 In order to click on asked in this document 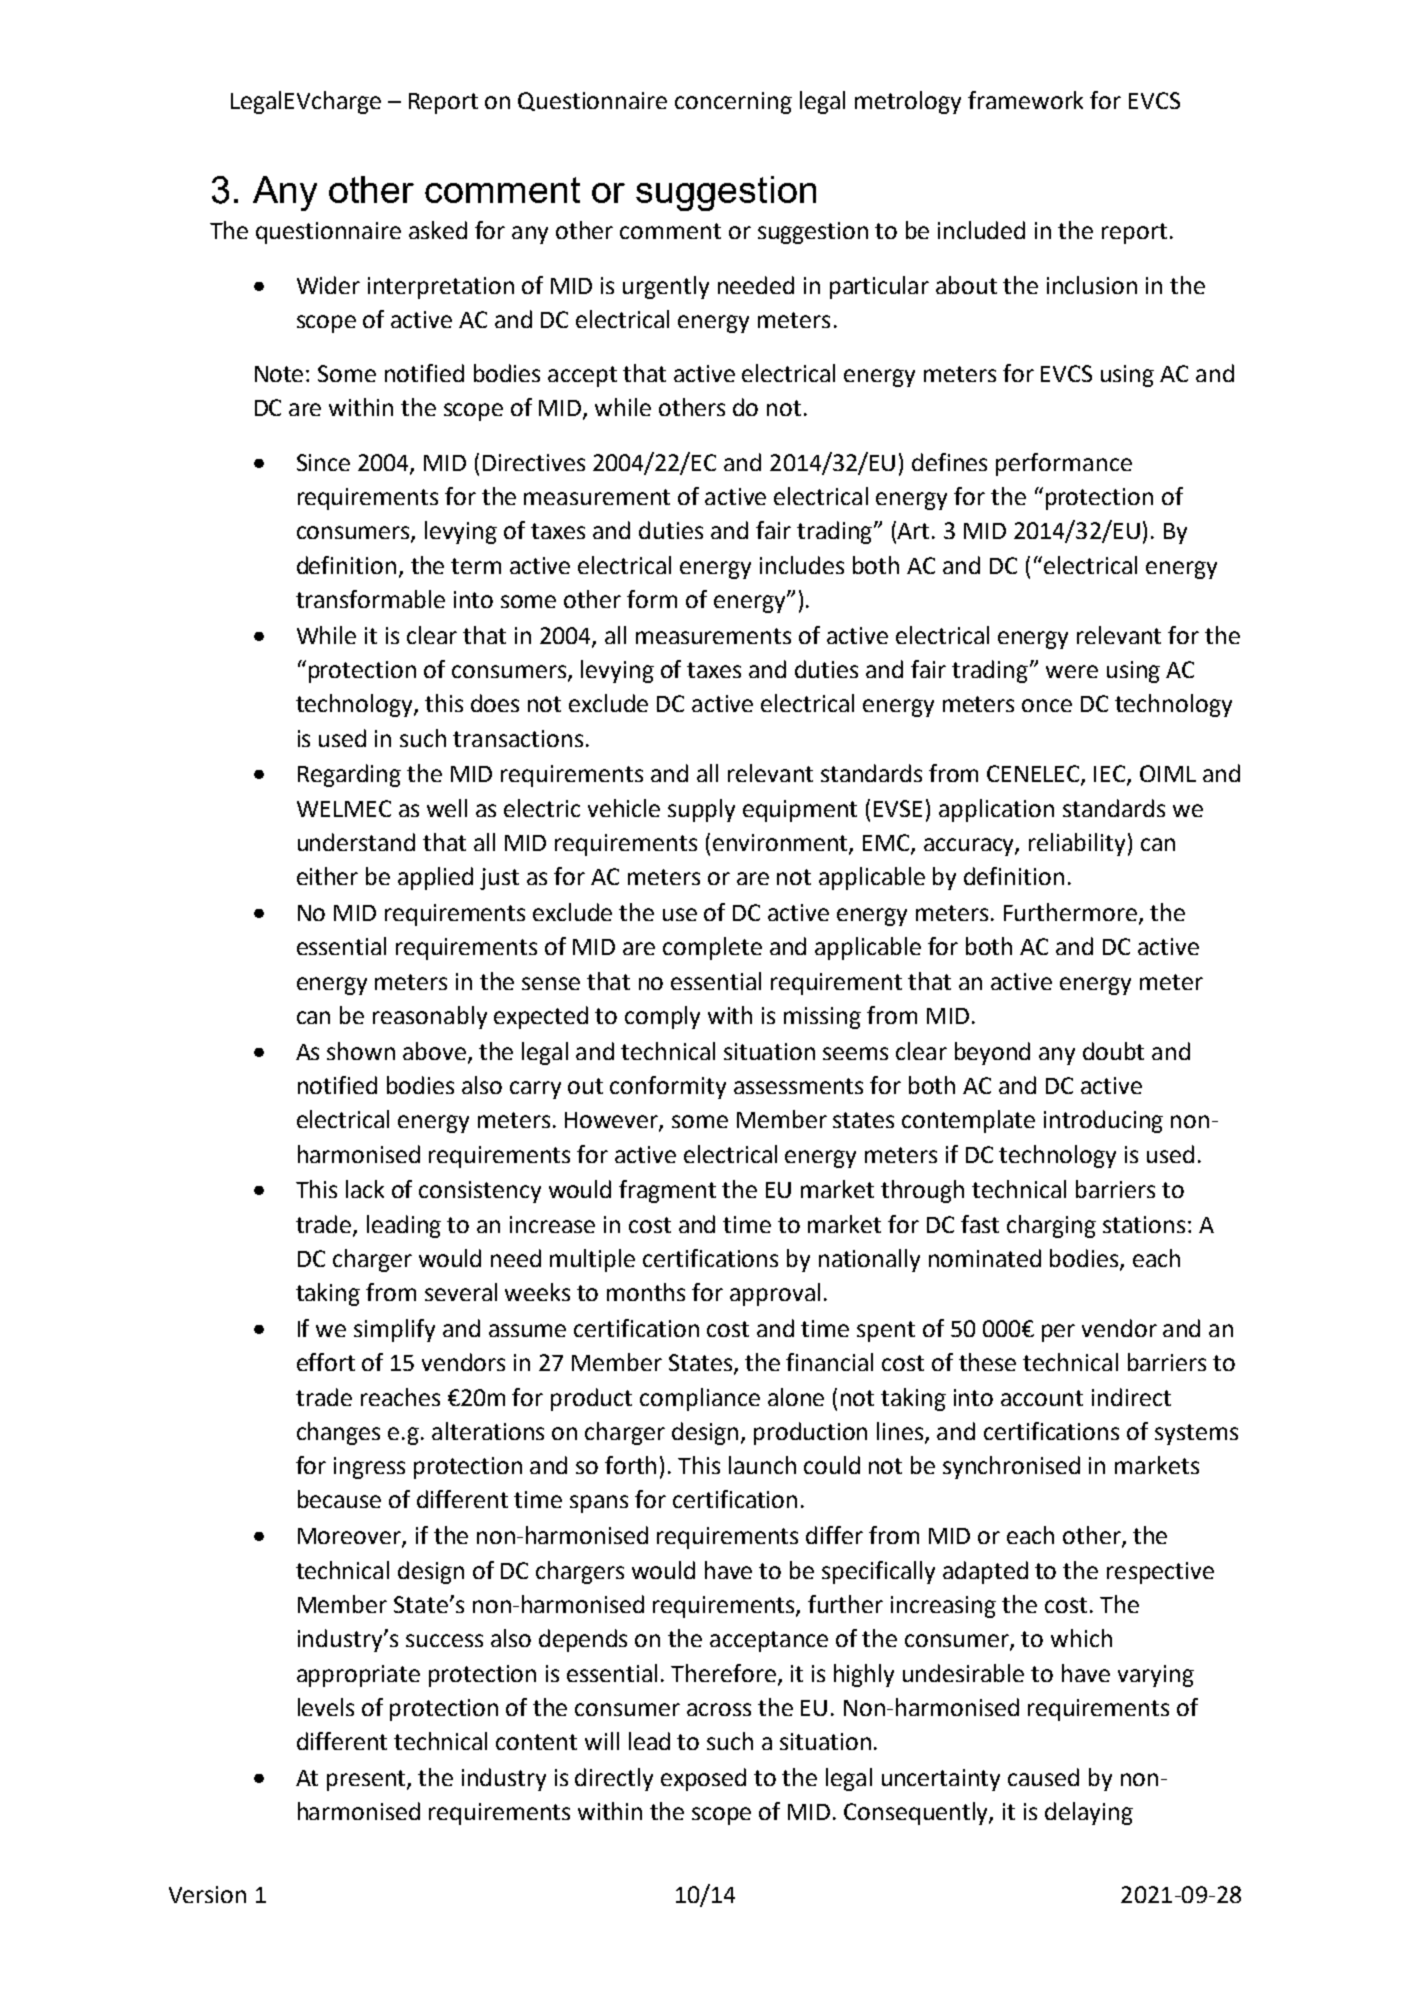, I will do `click(438, 230)`.
